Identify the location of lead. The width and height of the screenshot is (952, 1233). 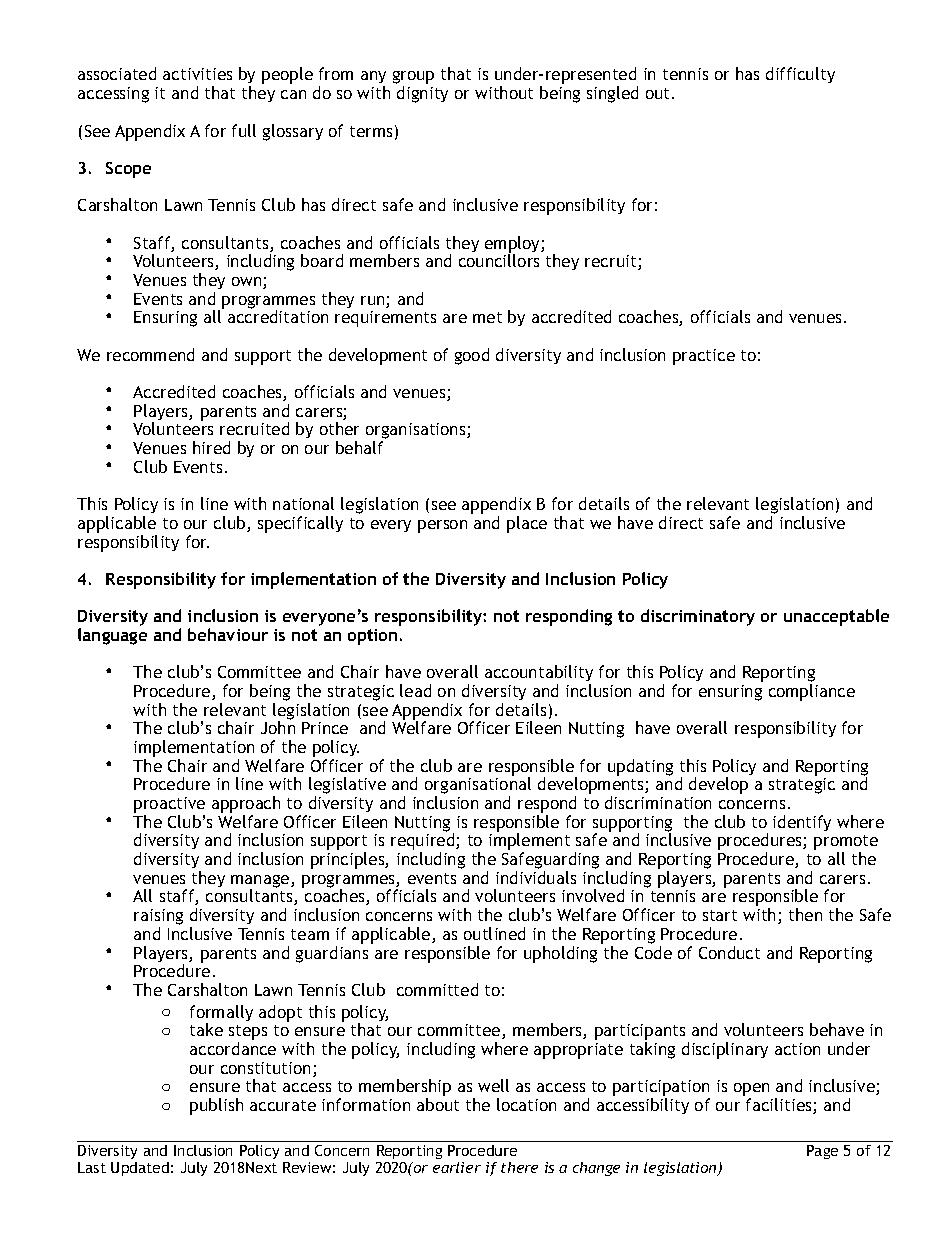
(415, 690).
